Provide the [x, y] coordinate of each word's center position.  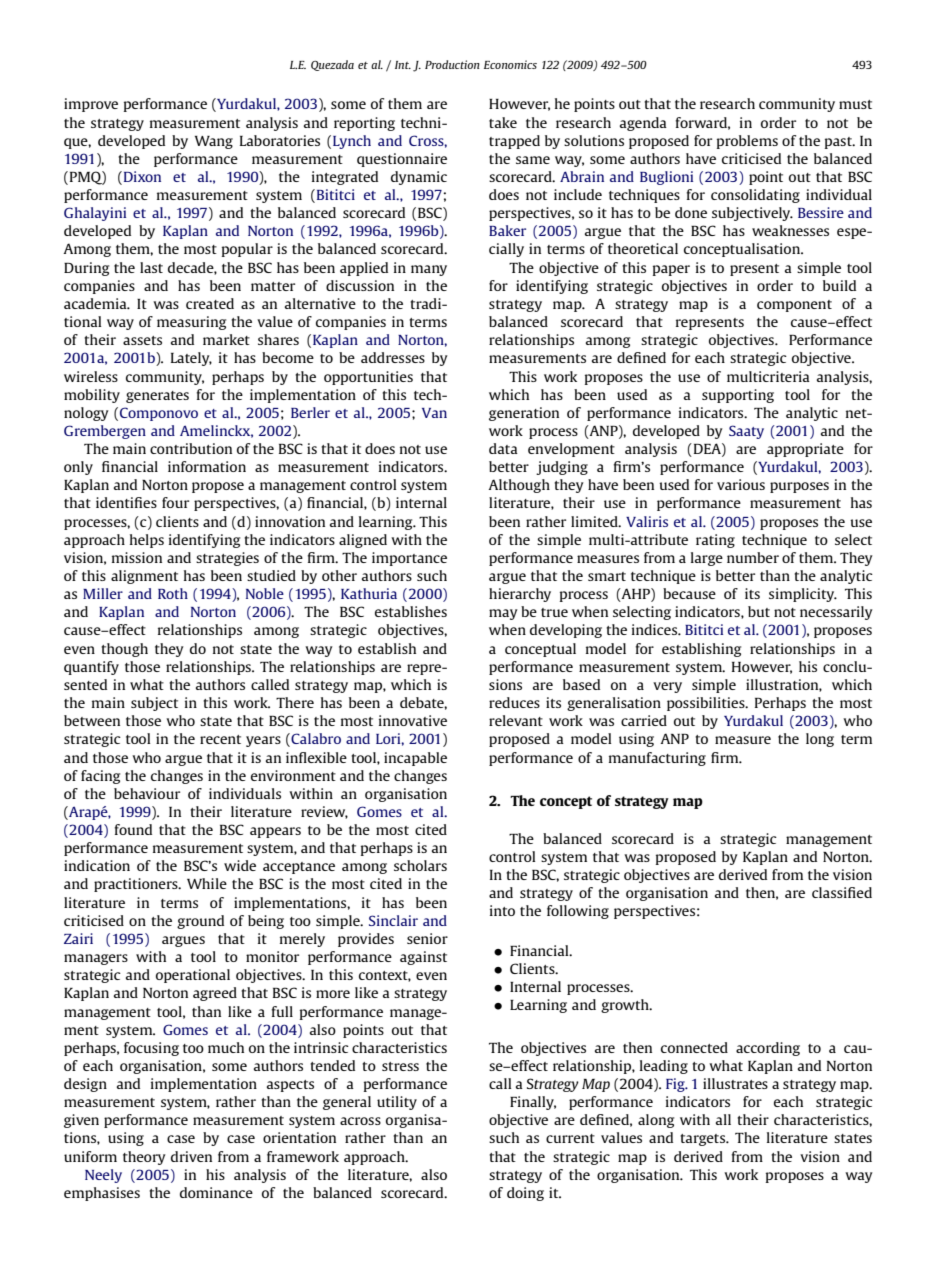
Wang [214, 142]
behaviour [147, 793]
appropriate [805, 450]
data [503, 448]
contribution [191, 448]
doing [525, 1194]
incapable [415, 759]
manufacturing [657, 759]
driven [191, 1156]
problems [747, 142]
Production [452, 64]
